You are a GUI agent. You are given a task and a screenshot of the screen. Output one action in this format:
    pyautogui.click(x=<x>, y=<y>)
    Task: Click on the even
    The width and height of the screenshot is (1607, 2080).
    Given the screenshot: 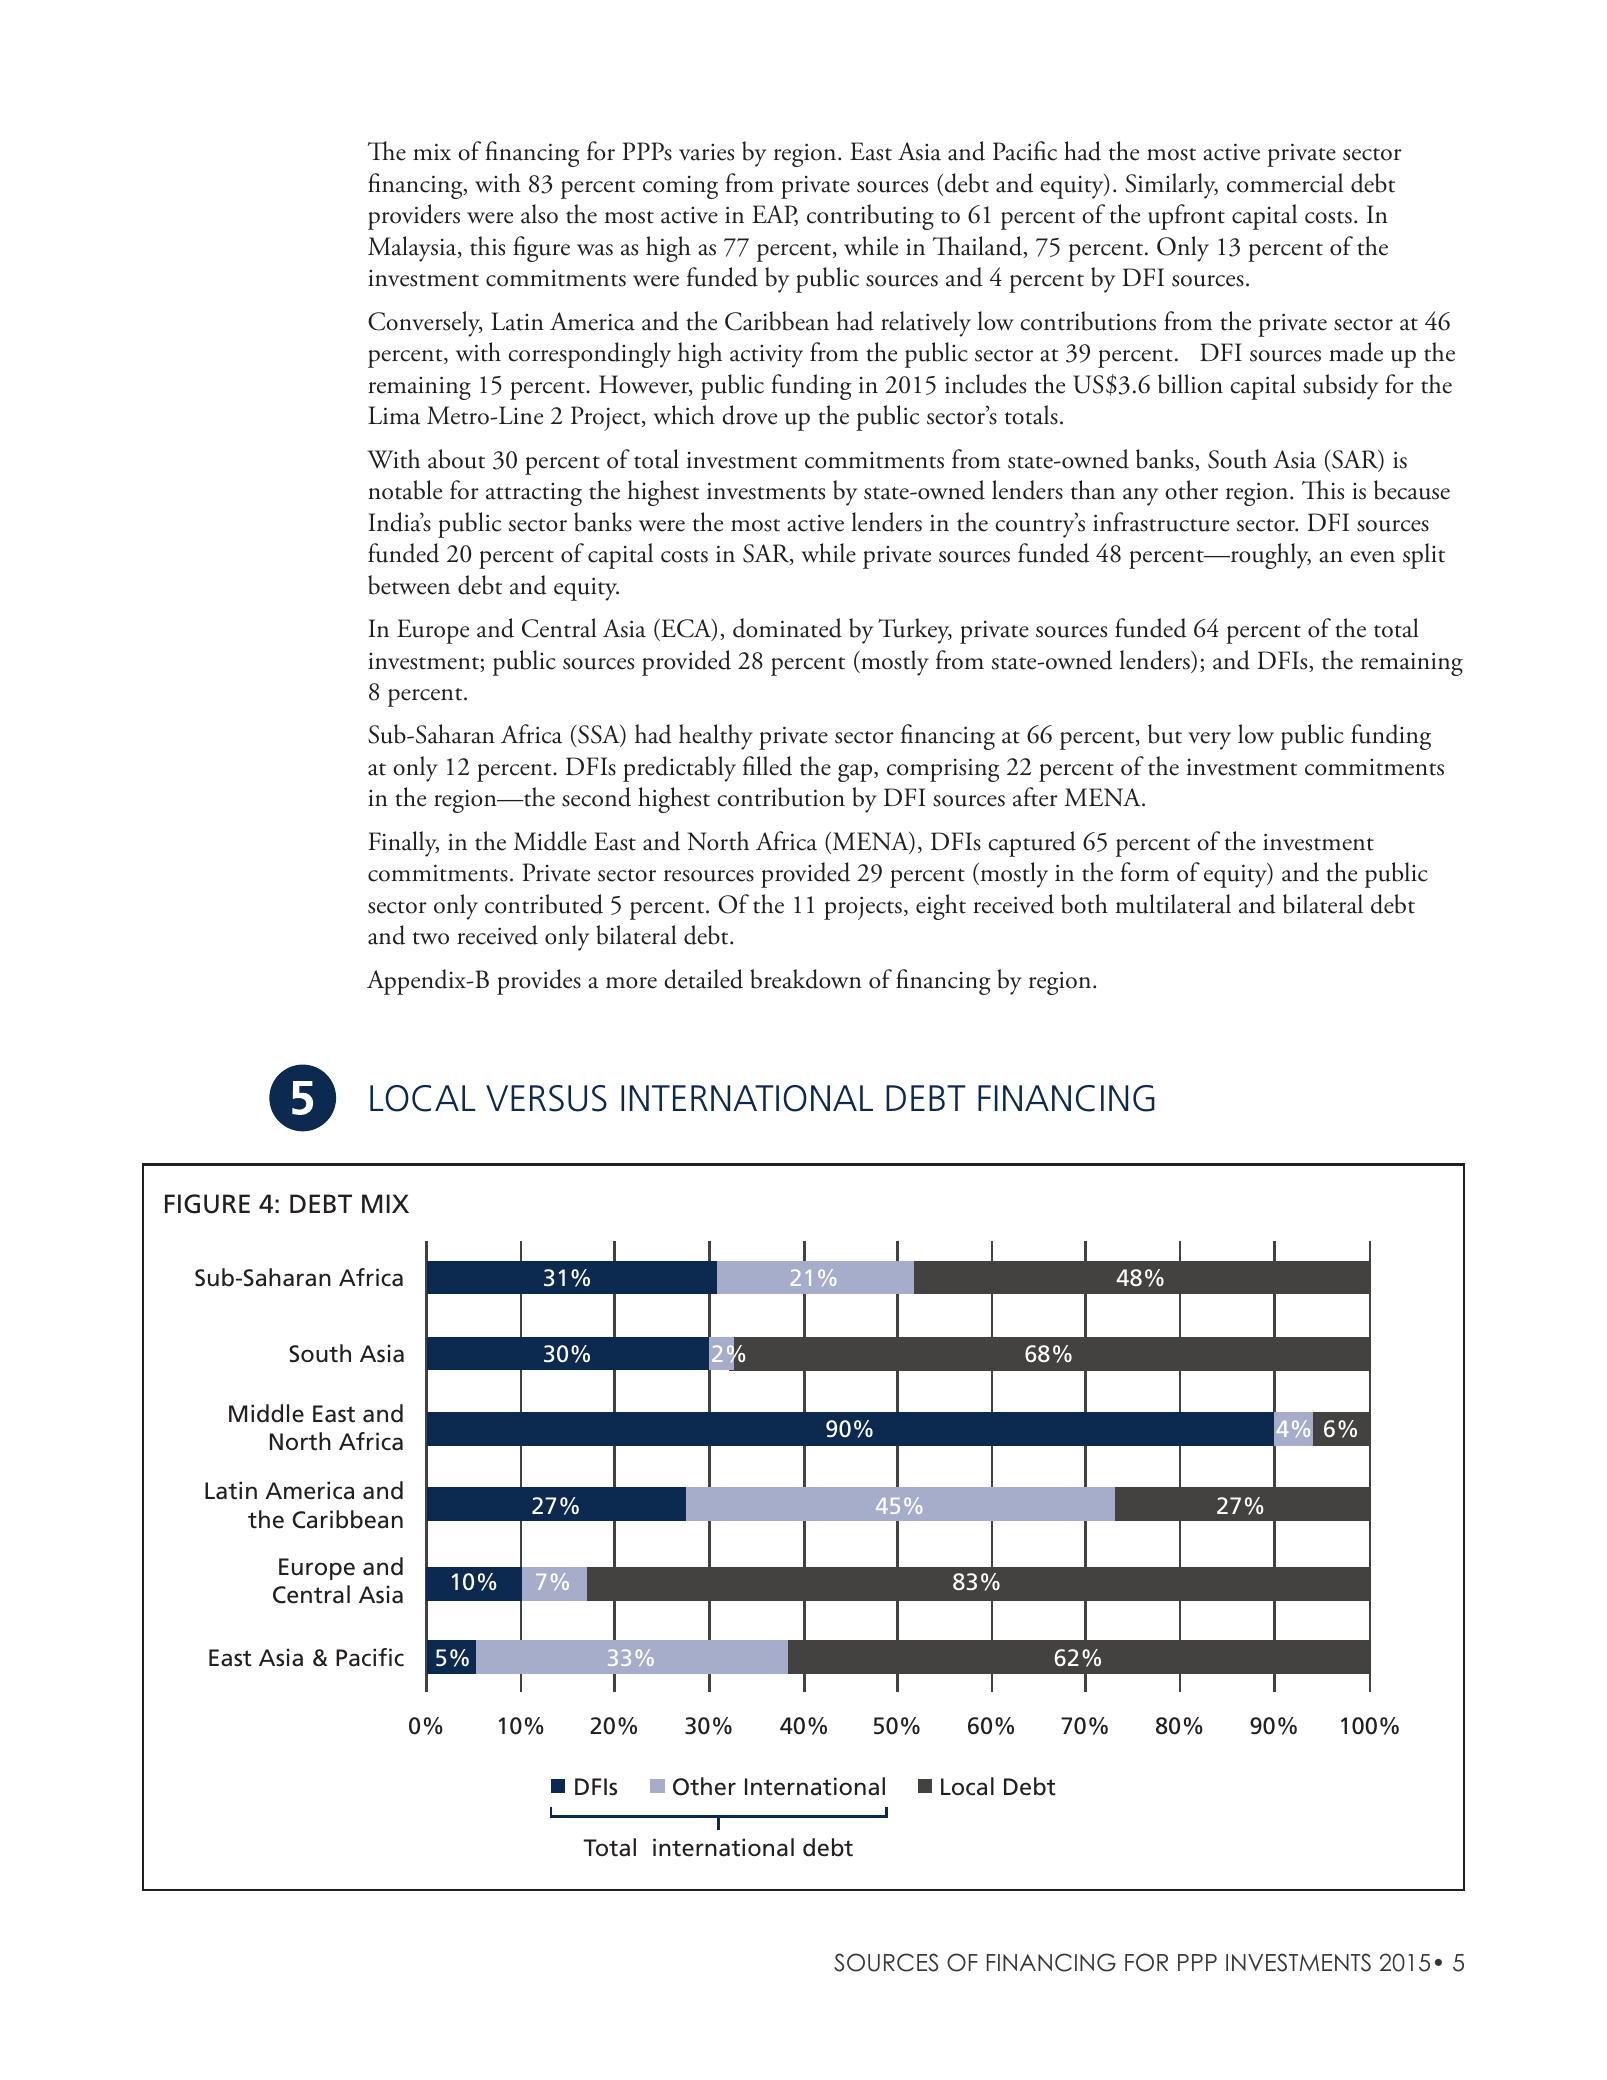 What is the action you would take?
    pyautogui.click(x=1372, y=557)
